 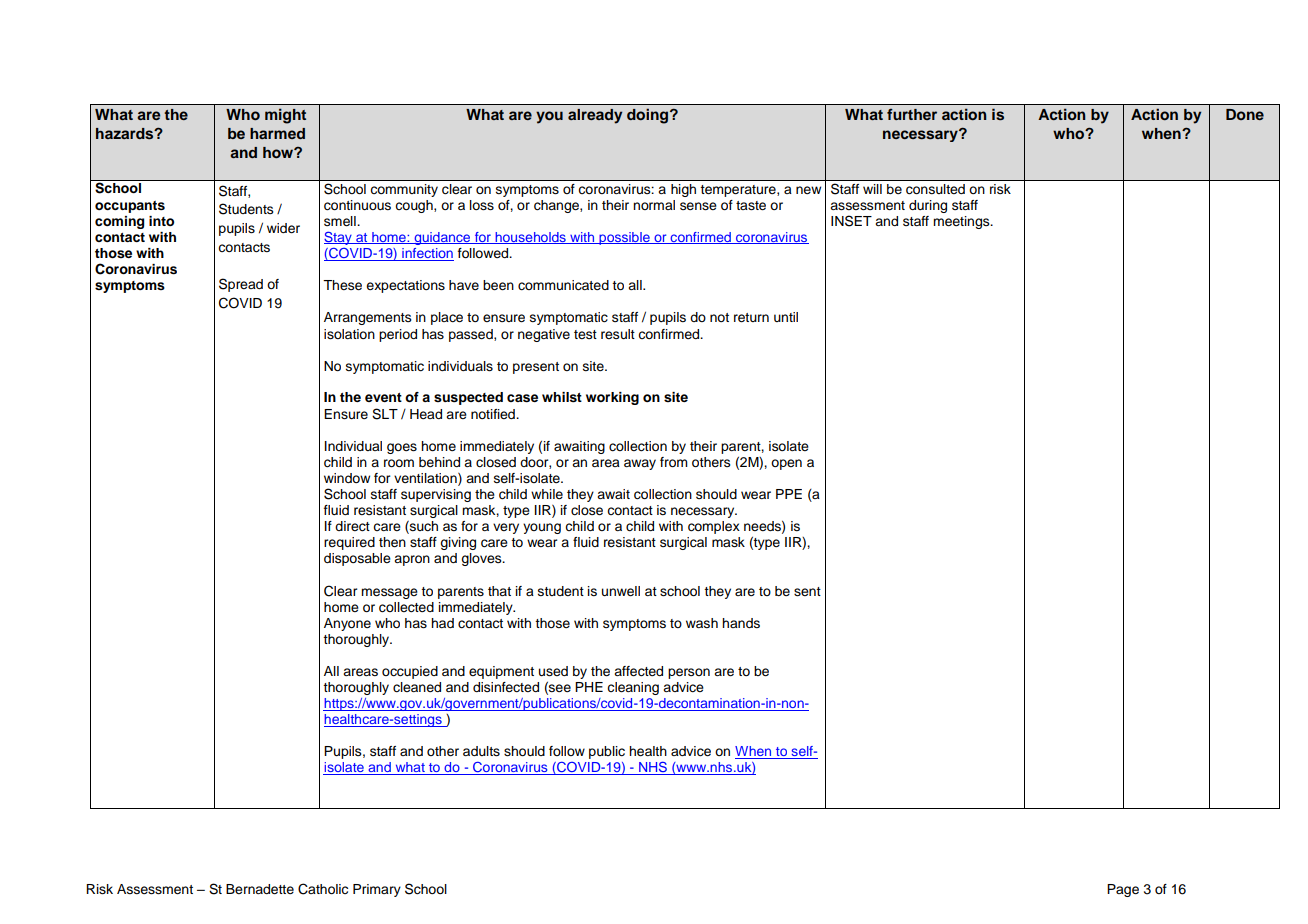 I want to click on doing, so click(x=649, y=116).
